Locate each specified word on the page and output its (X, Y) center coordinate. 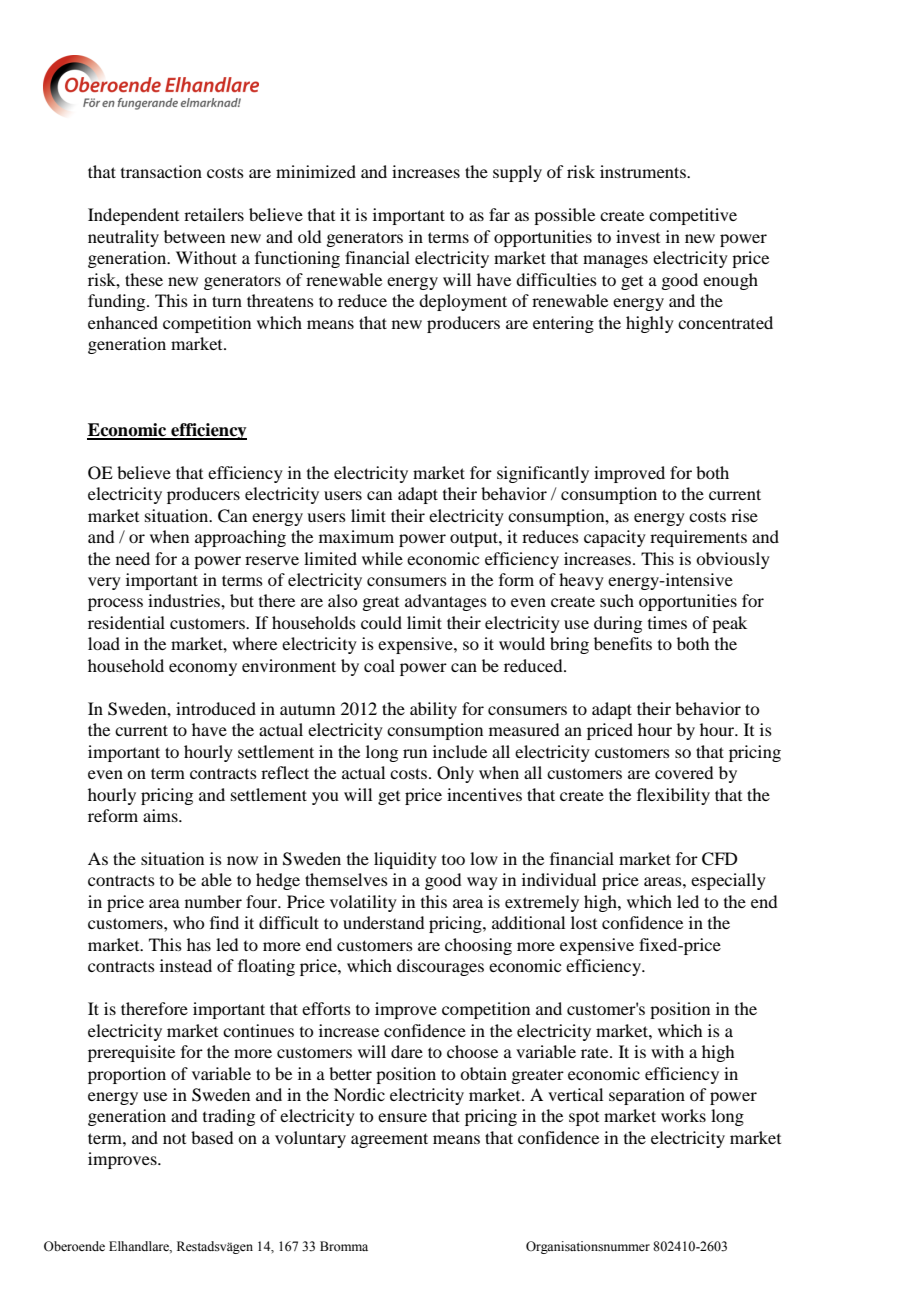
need (133, 558)
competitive (693, 216)
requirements (698, 538)
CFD (719, 859)
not (174, 1139)
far (499, 214)
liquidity (405, 860)
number (213, 901)
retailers (214, 214)
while (382, 558)
